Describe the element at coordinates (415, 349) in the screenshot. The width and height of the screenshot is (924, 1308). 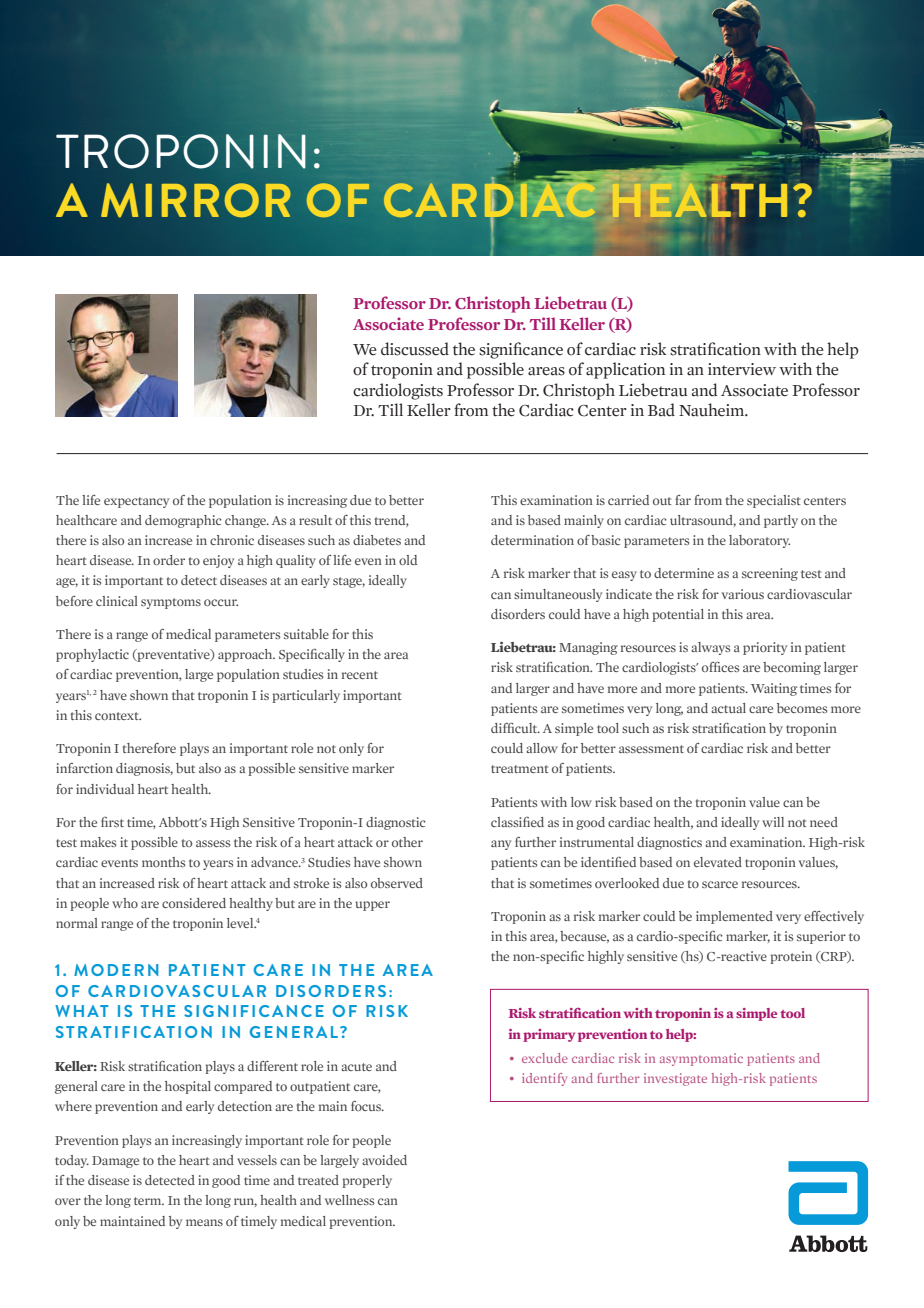
I see `discussed` at that location.
